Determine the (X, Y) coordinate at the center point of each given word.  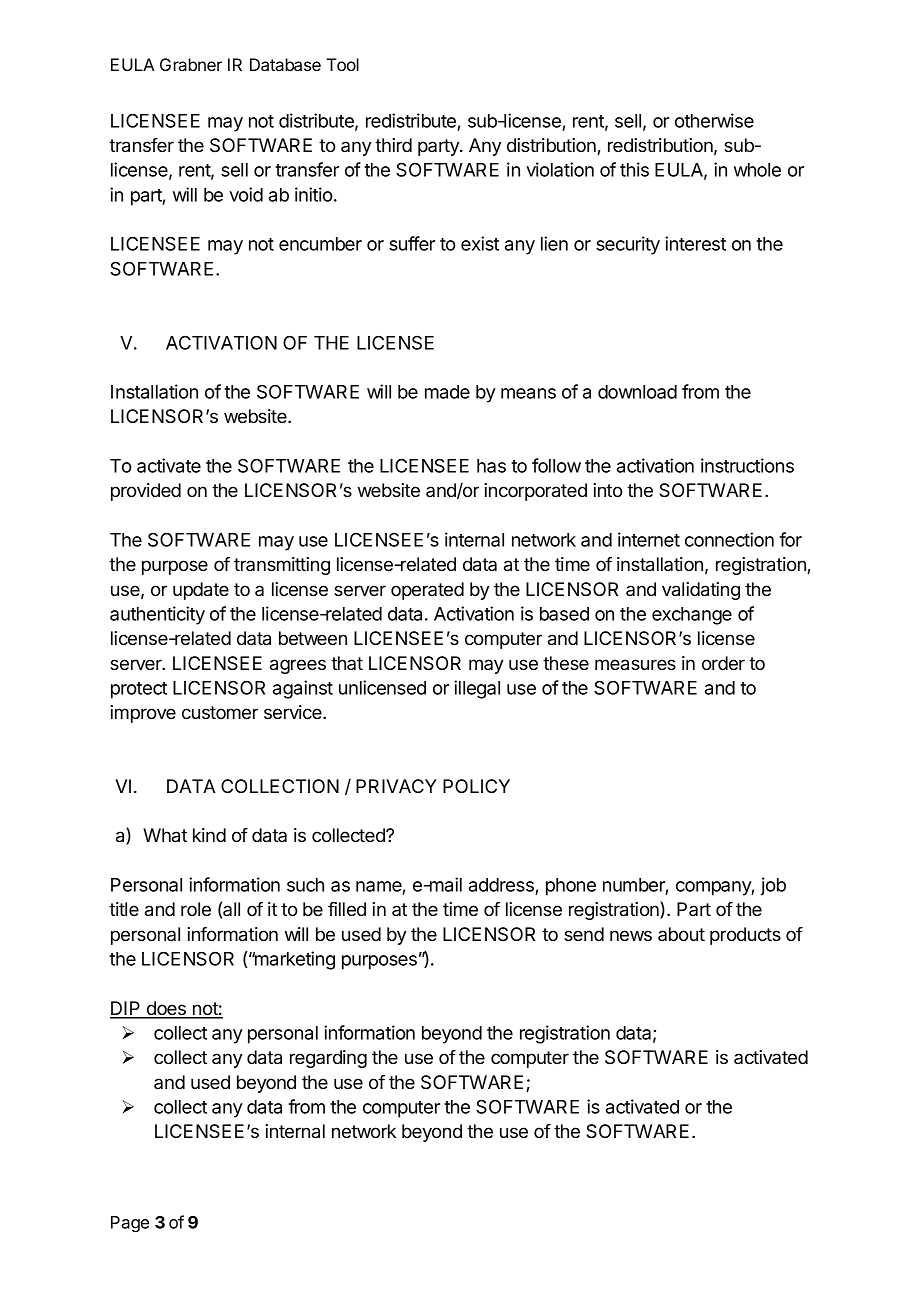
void (246, 194)
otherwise (714, 120)
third (393, 145)
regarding (328, 1059)
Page (130, 1224)
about (681, 934)
